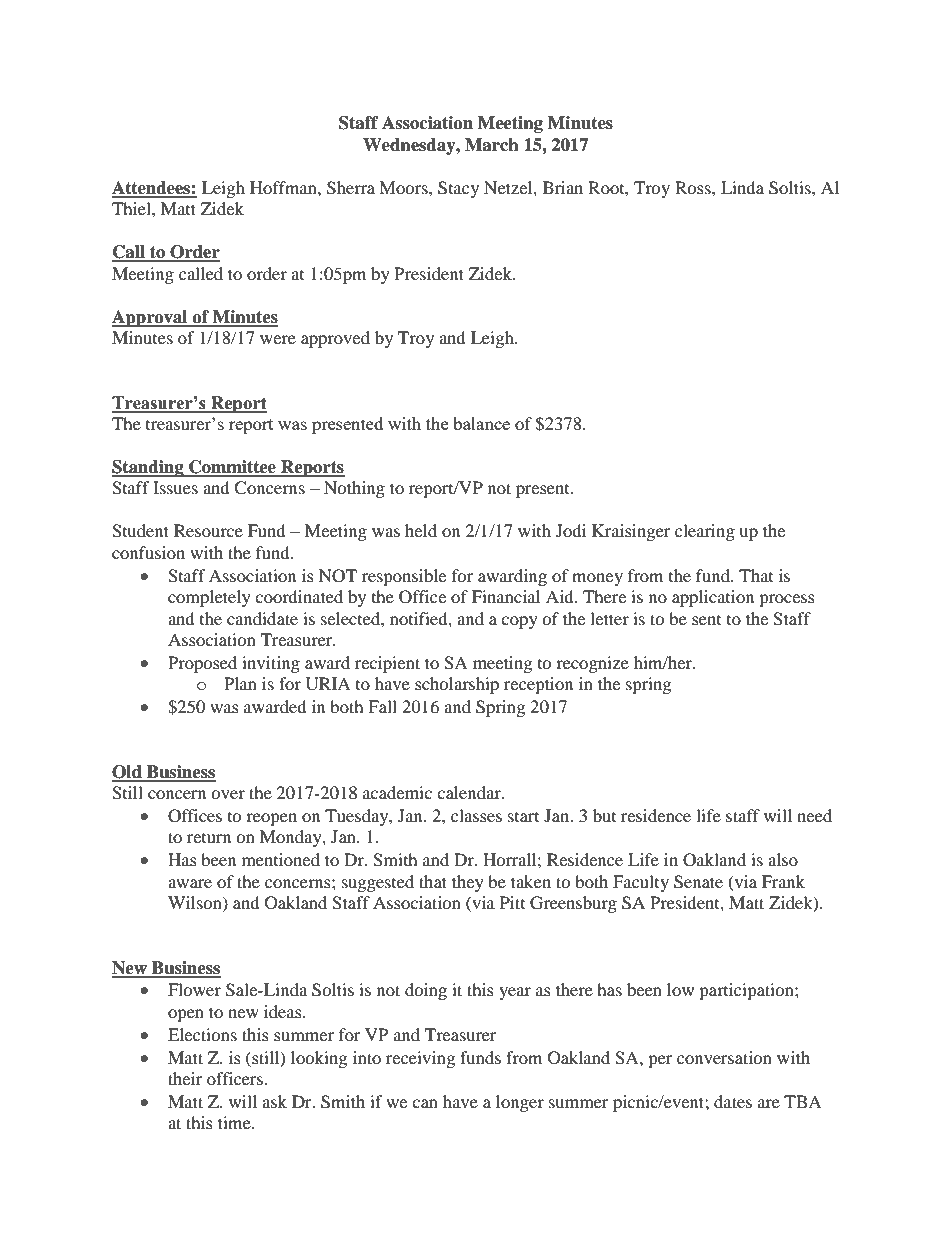 Image resolution: width=952 pixels, height=1233 pixels. Describe the element at coordinates (458, 189) in the page. I see `Stacy` at that location.
